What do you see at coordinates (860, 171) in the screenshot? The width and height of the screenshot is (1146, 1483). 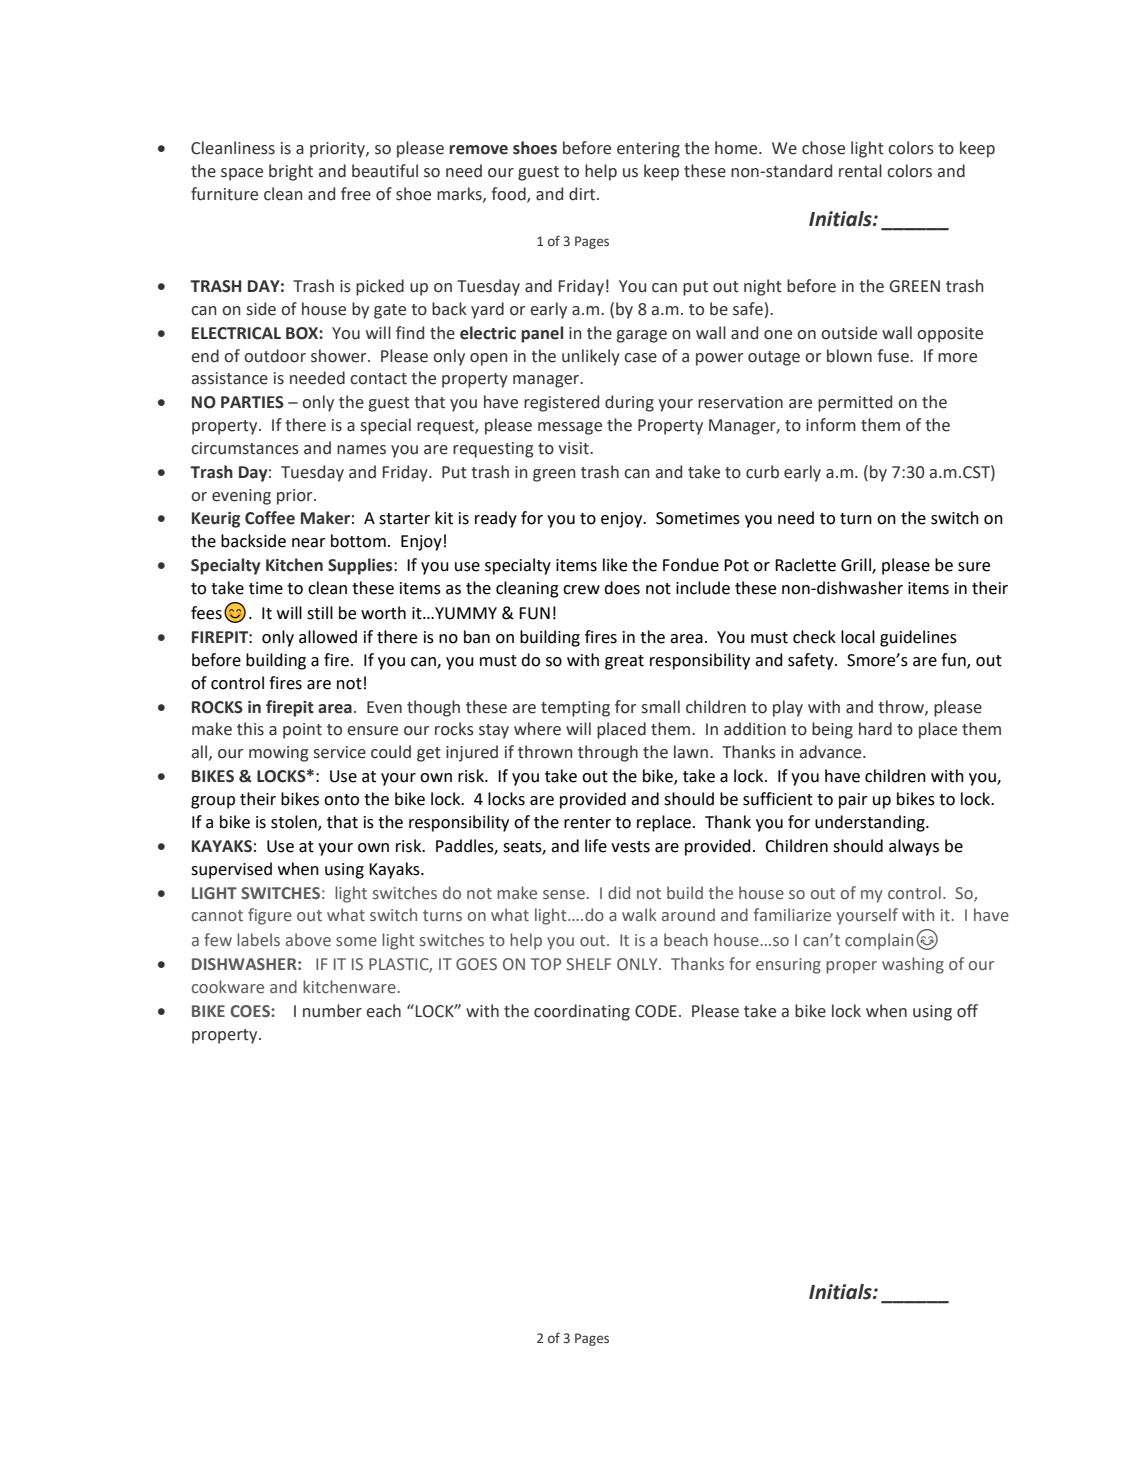 I see `rental` at bounding box center [860, 171].
